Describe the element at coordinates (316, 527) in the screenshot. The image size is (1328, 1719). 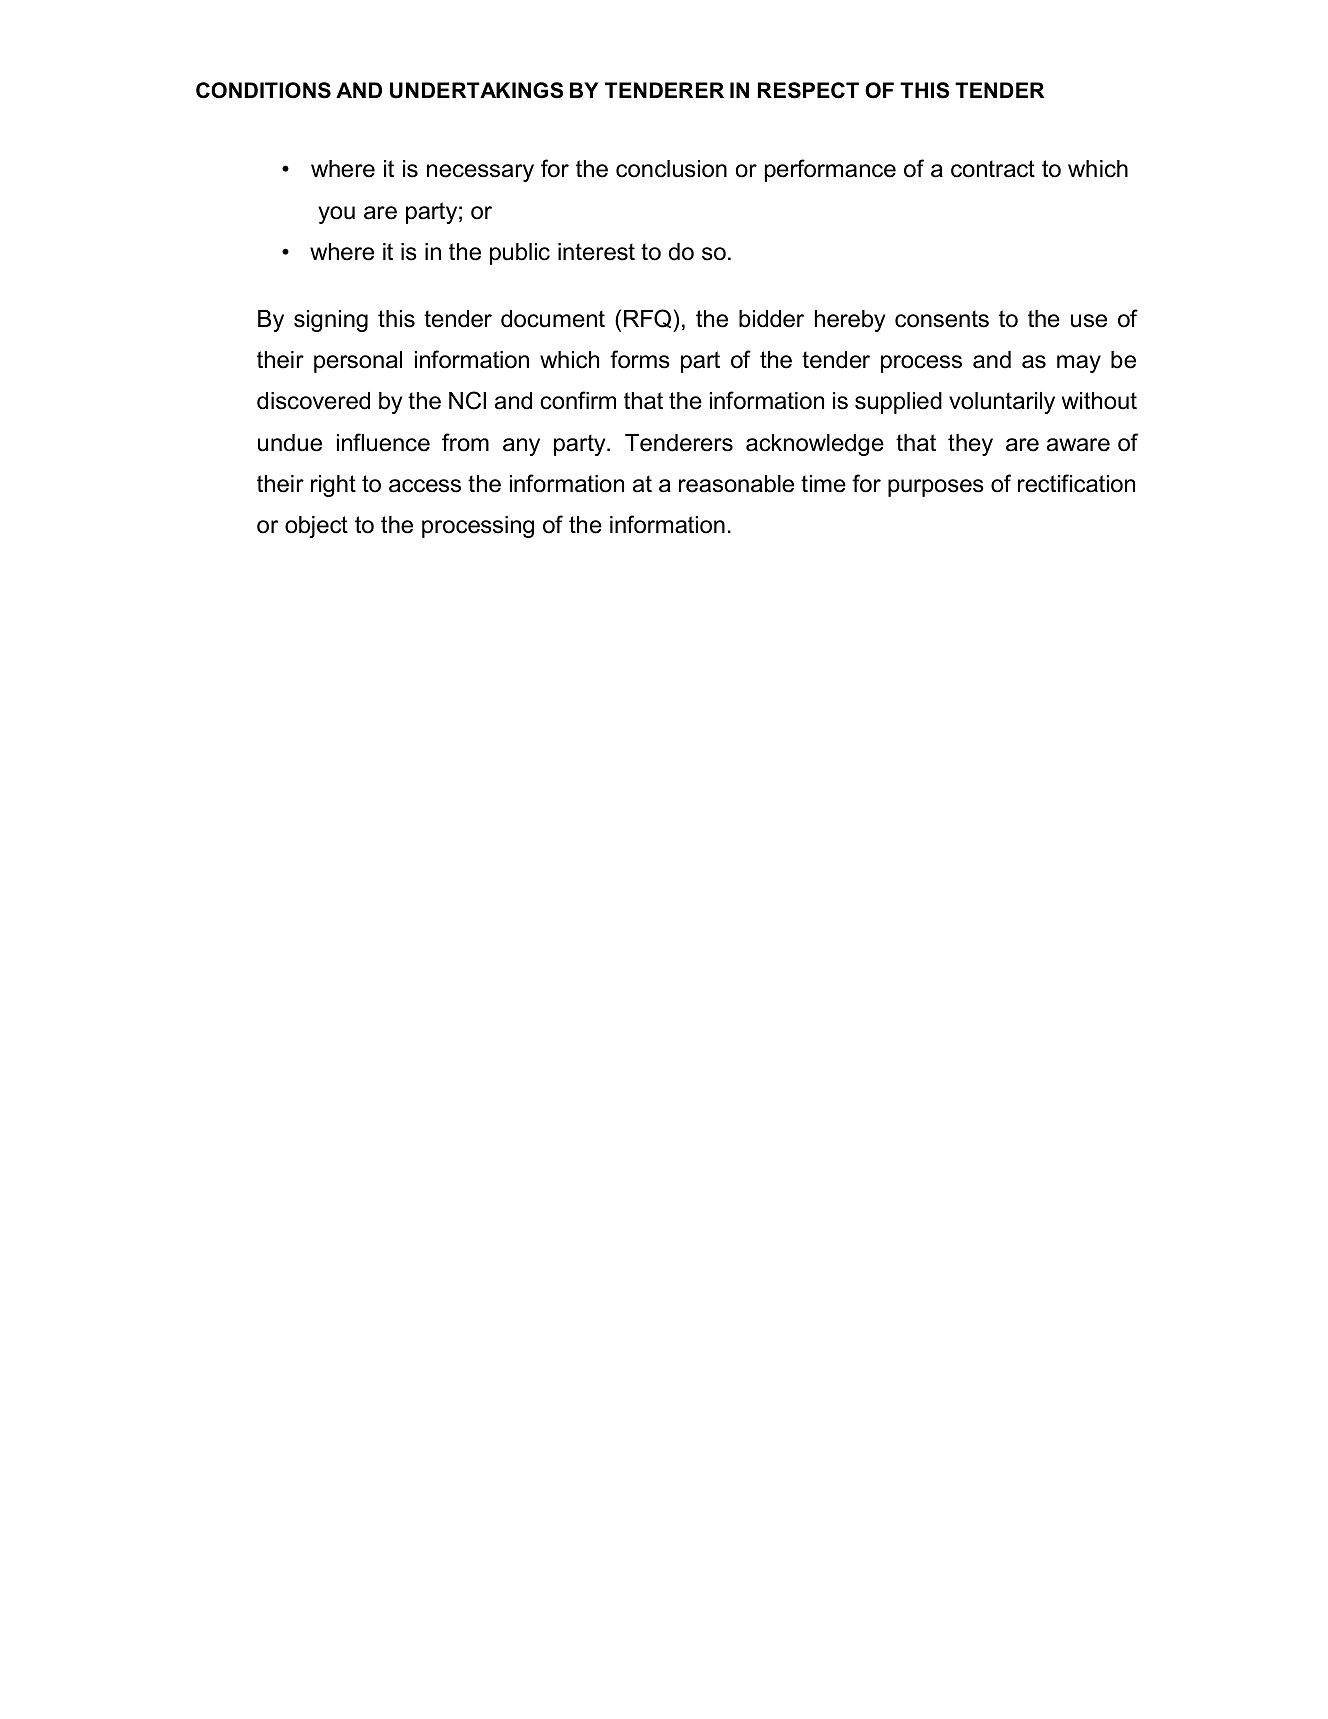
I see `object` at that location.
